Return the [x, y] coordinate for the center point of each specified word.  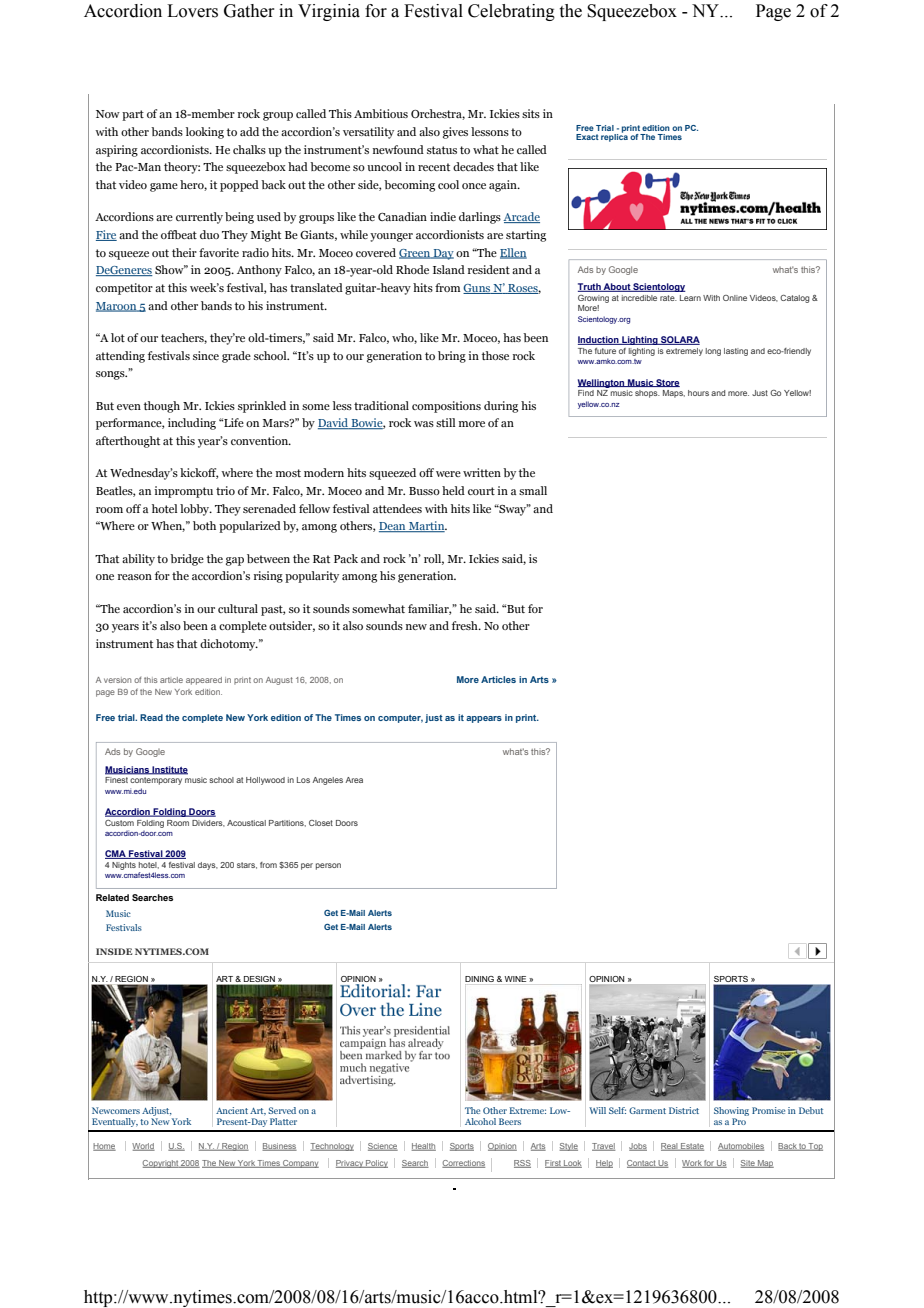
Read [151, 717]
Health [424, 1147]
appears [484, 719]
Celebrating [511, 12]
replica [614, 137]
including [192, 424]
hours [698, 393]
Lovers [192, 11]
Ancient [232, 1110]
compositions [446, 407]
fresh [466, 625]
